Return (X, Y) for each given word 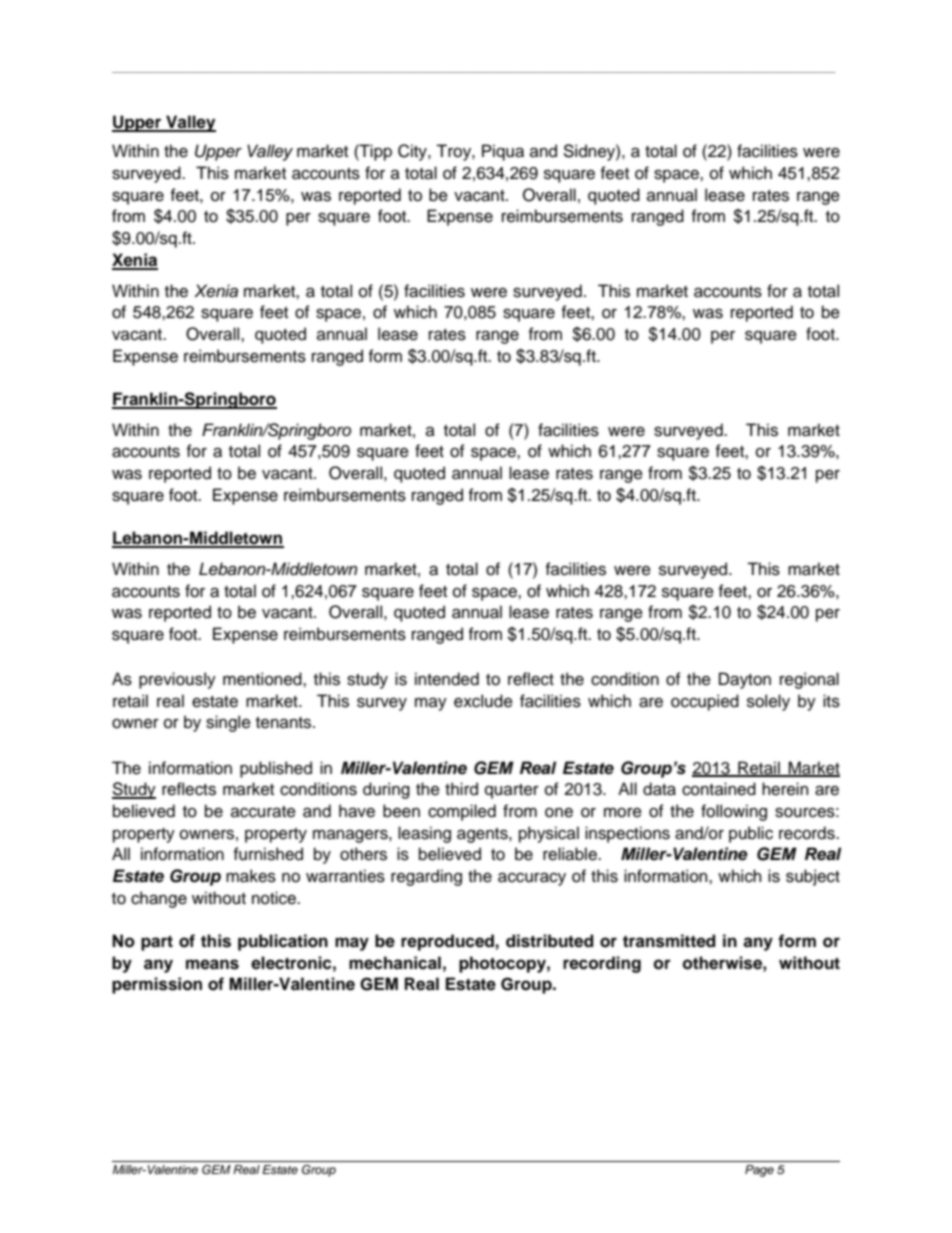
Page (759, 1171)
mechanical (395, 963)
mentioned (263, 679)
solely (768, 702)
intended (447, 679)
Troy (454, 152)
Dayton (745, 680)
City (413, 152)
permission (157, 985)
